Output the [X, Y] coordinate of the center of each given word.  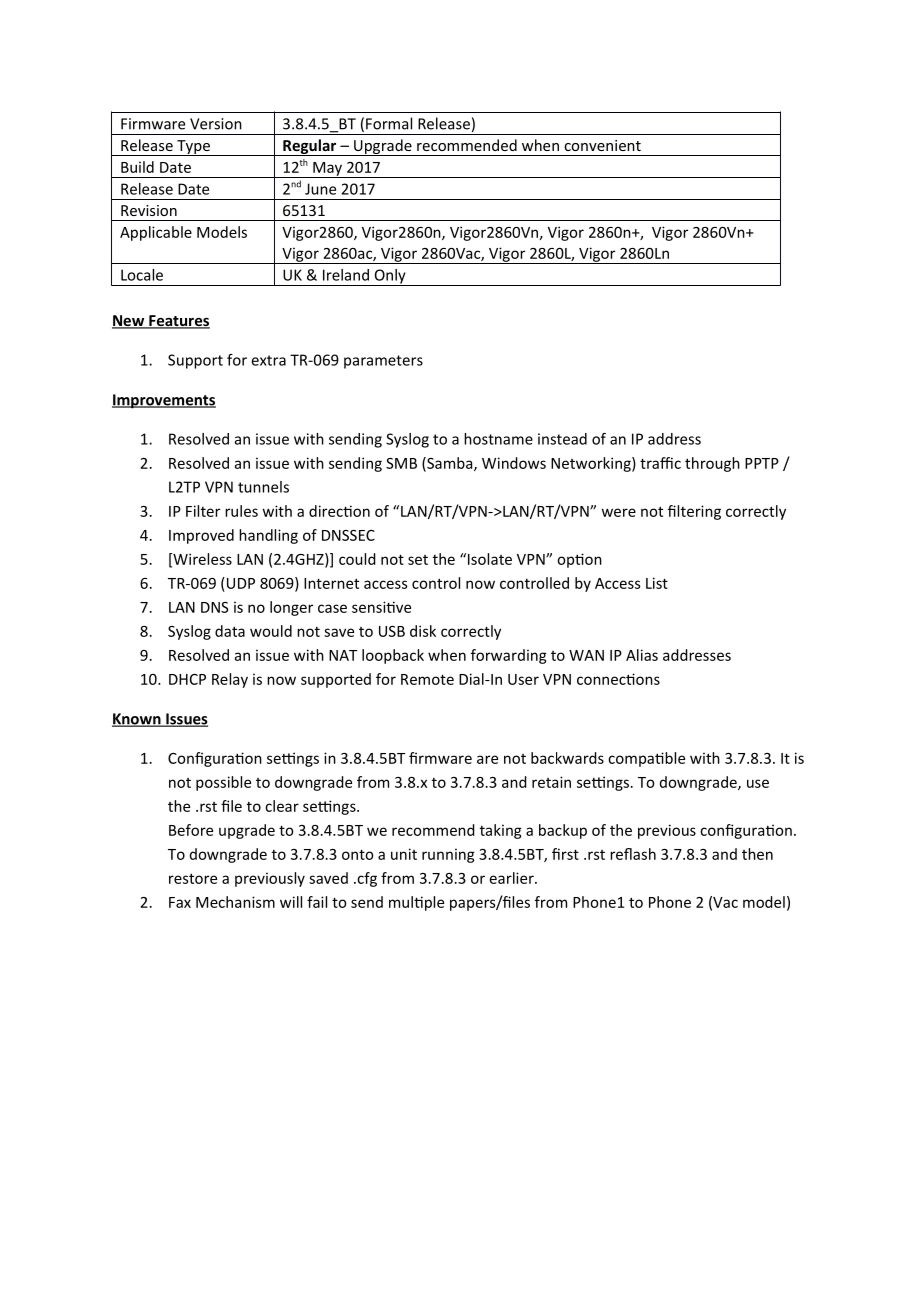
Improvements [164, 401]
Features [178, 322]
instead [562, 439]
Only [390, 277]
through [712, 464]
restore [193, 878]
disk [423, 631]
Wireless [201, 560]
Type [193, 148]
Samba [450, 464]
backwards [567, 758]
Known [137, 720]
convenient [602, 145]
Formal [389, 123]
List [657, 583]
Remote [427, 679]
